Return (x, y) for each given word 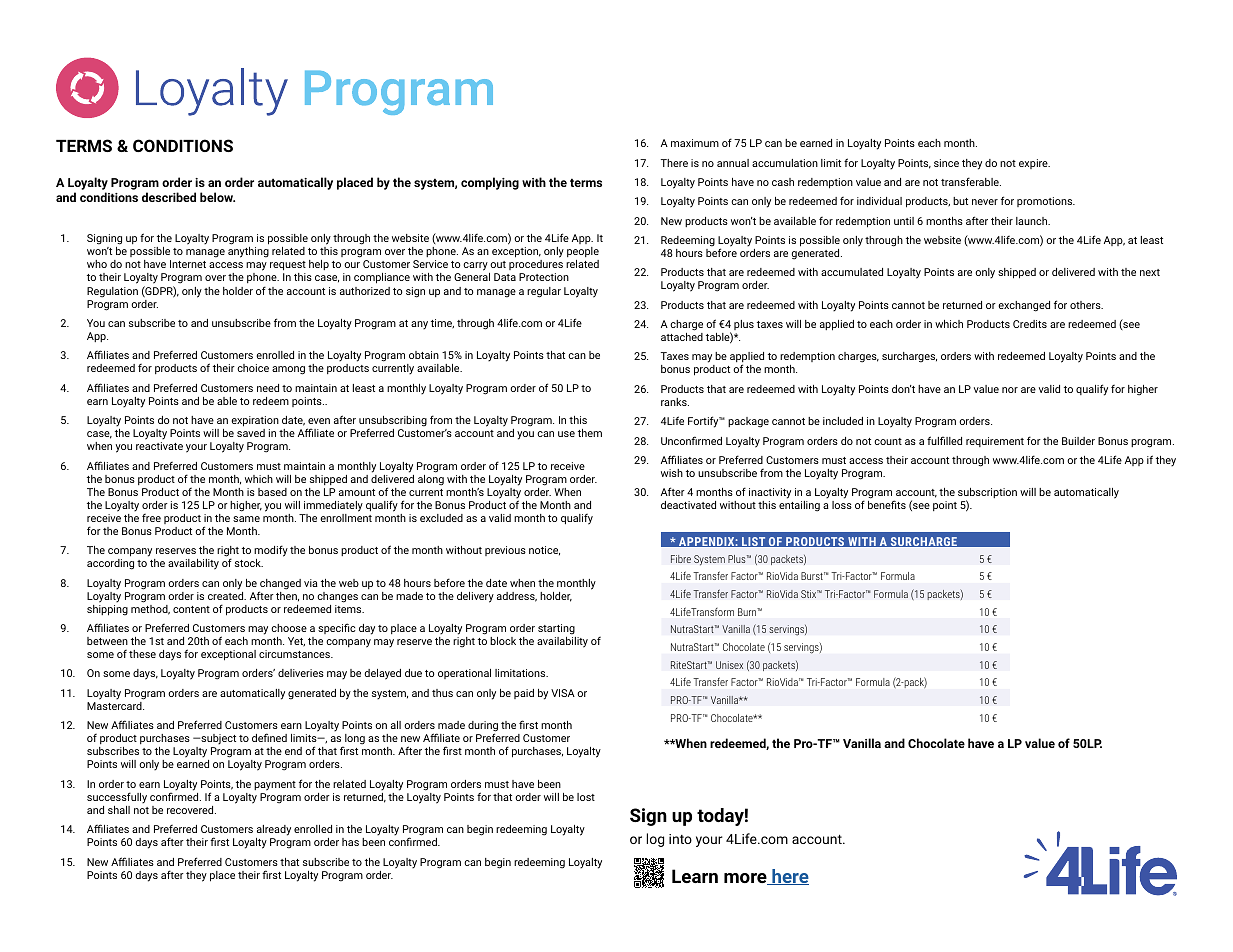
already (274, 830)
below (217, 197)
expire (1034, 164)
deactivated (688, 505)
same (246, 519)
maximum (695, 143)
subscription (987, 494)
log (655, 840)
